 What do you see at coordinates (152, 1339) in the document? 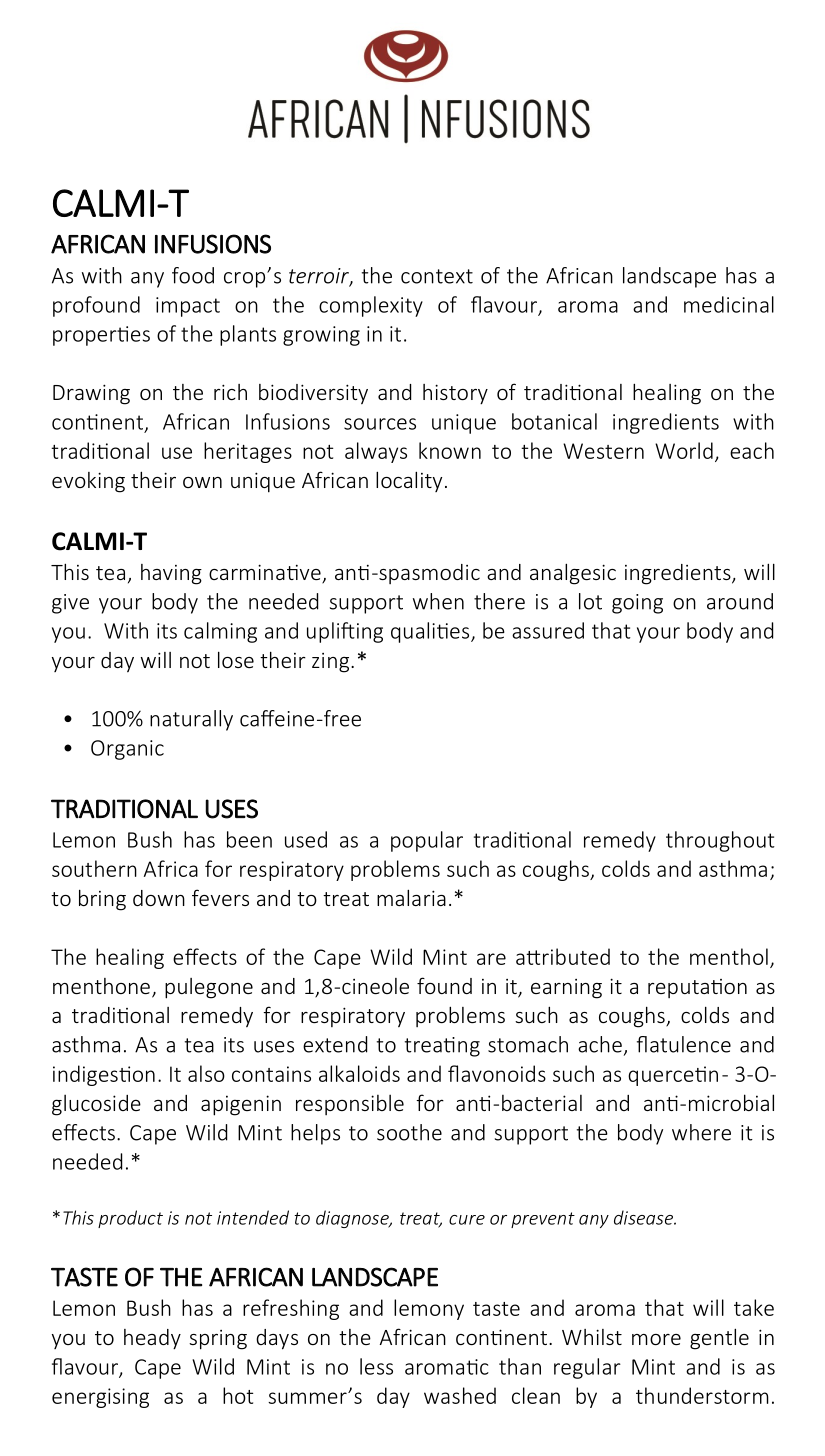
I see `heady` at bounding box center [152, 1339].
